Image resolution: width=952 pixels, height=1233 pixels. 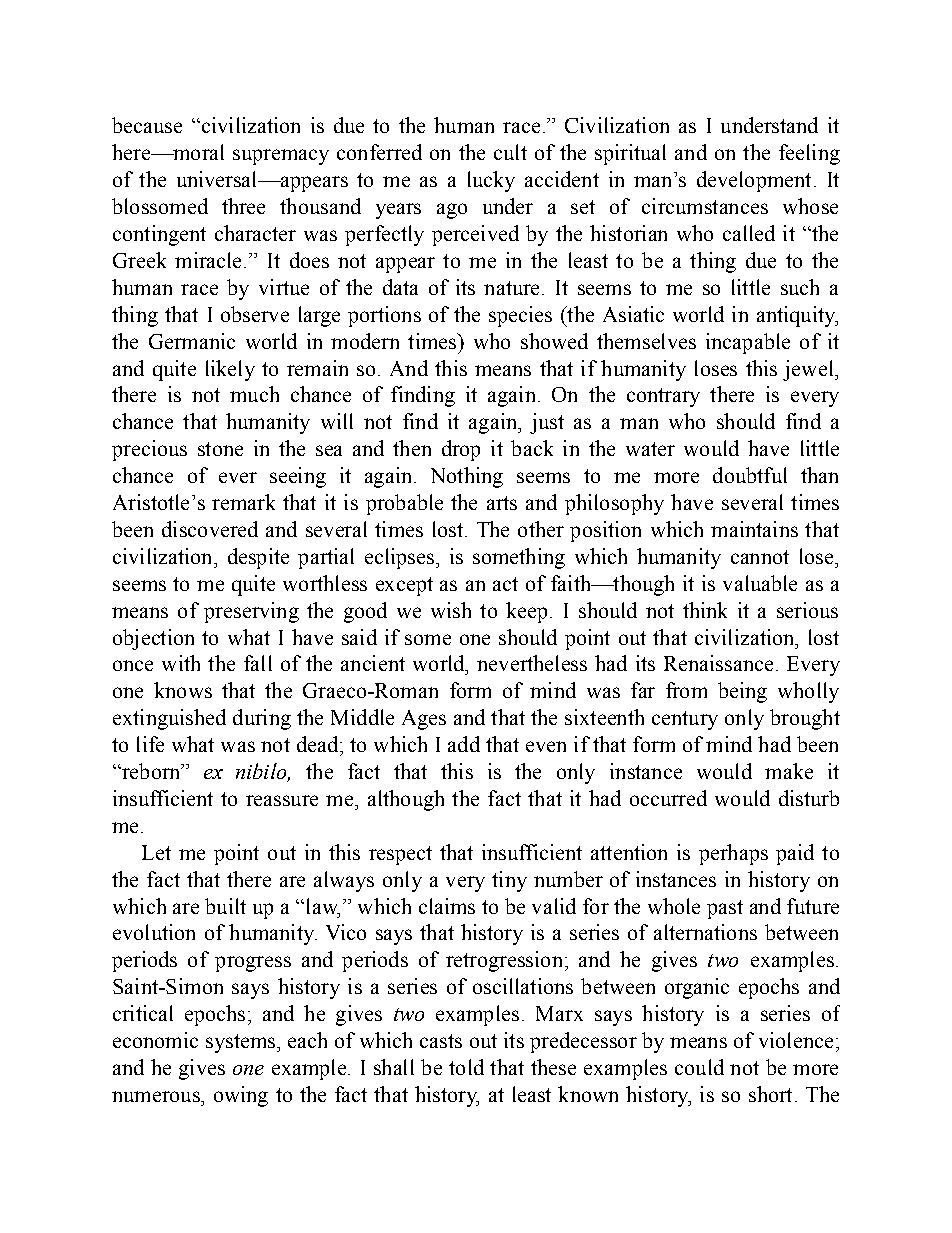 What do you see at coordinates (156, 852) in the image?
I see `Let` at bounding box center [156, 852].
